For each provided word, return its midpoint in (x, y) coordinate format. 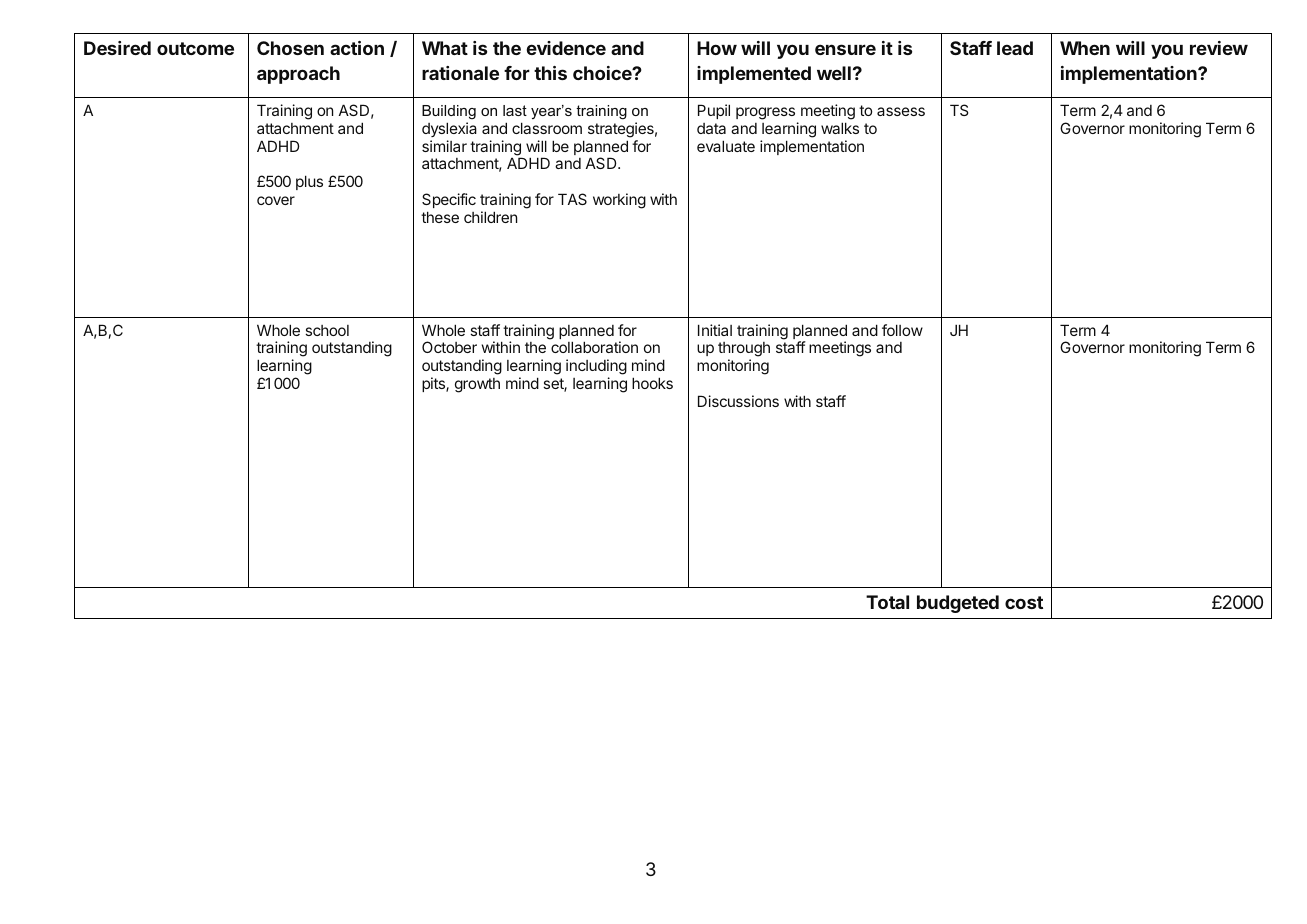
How (717, 48)
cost (1024, 602)
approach (298, 75)
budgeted (958, 604)
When (1085, 48)
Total (887, 602)
